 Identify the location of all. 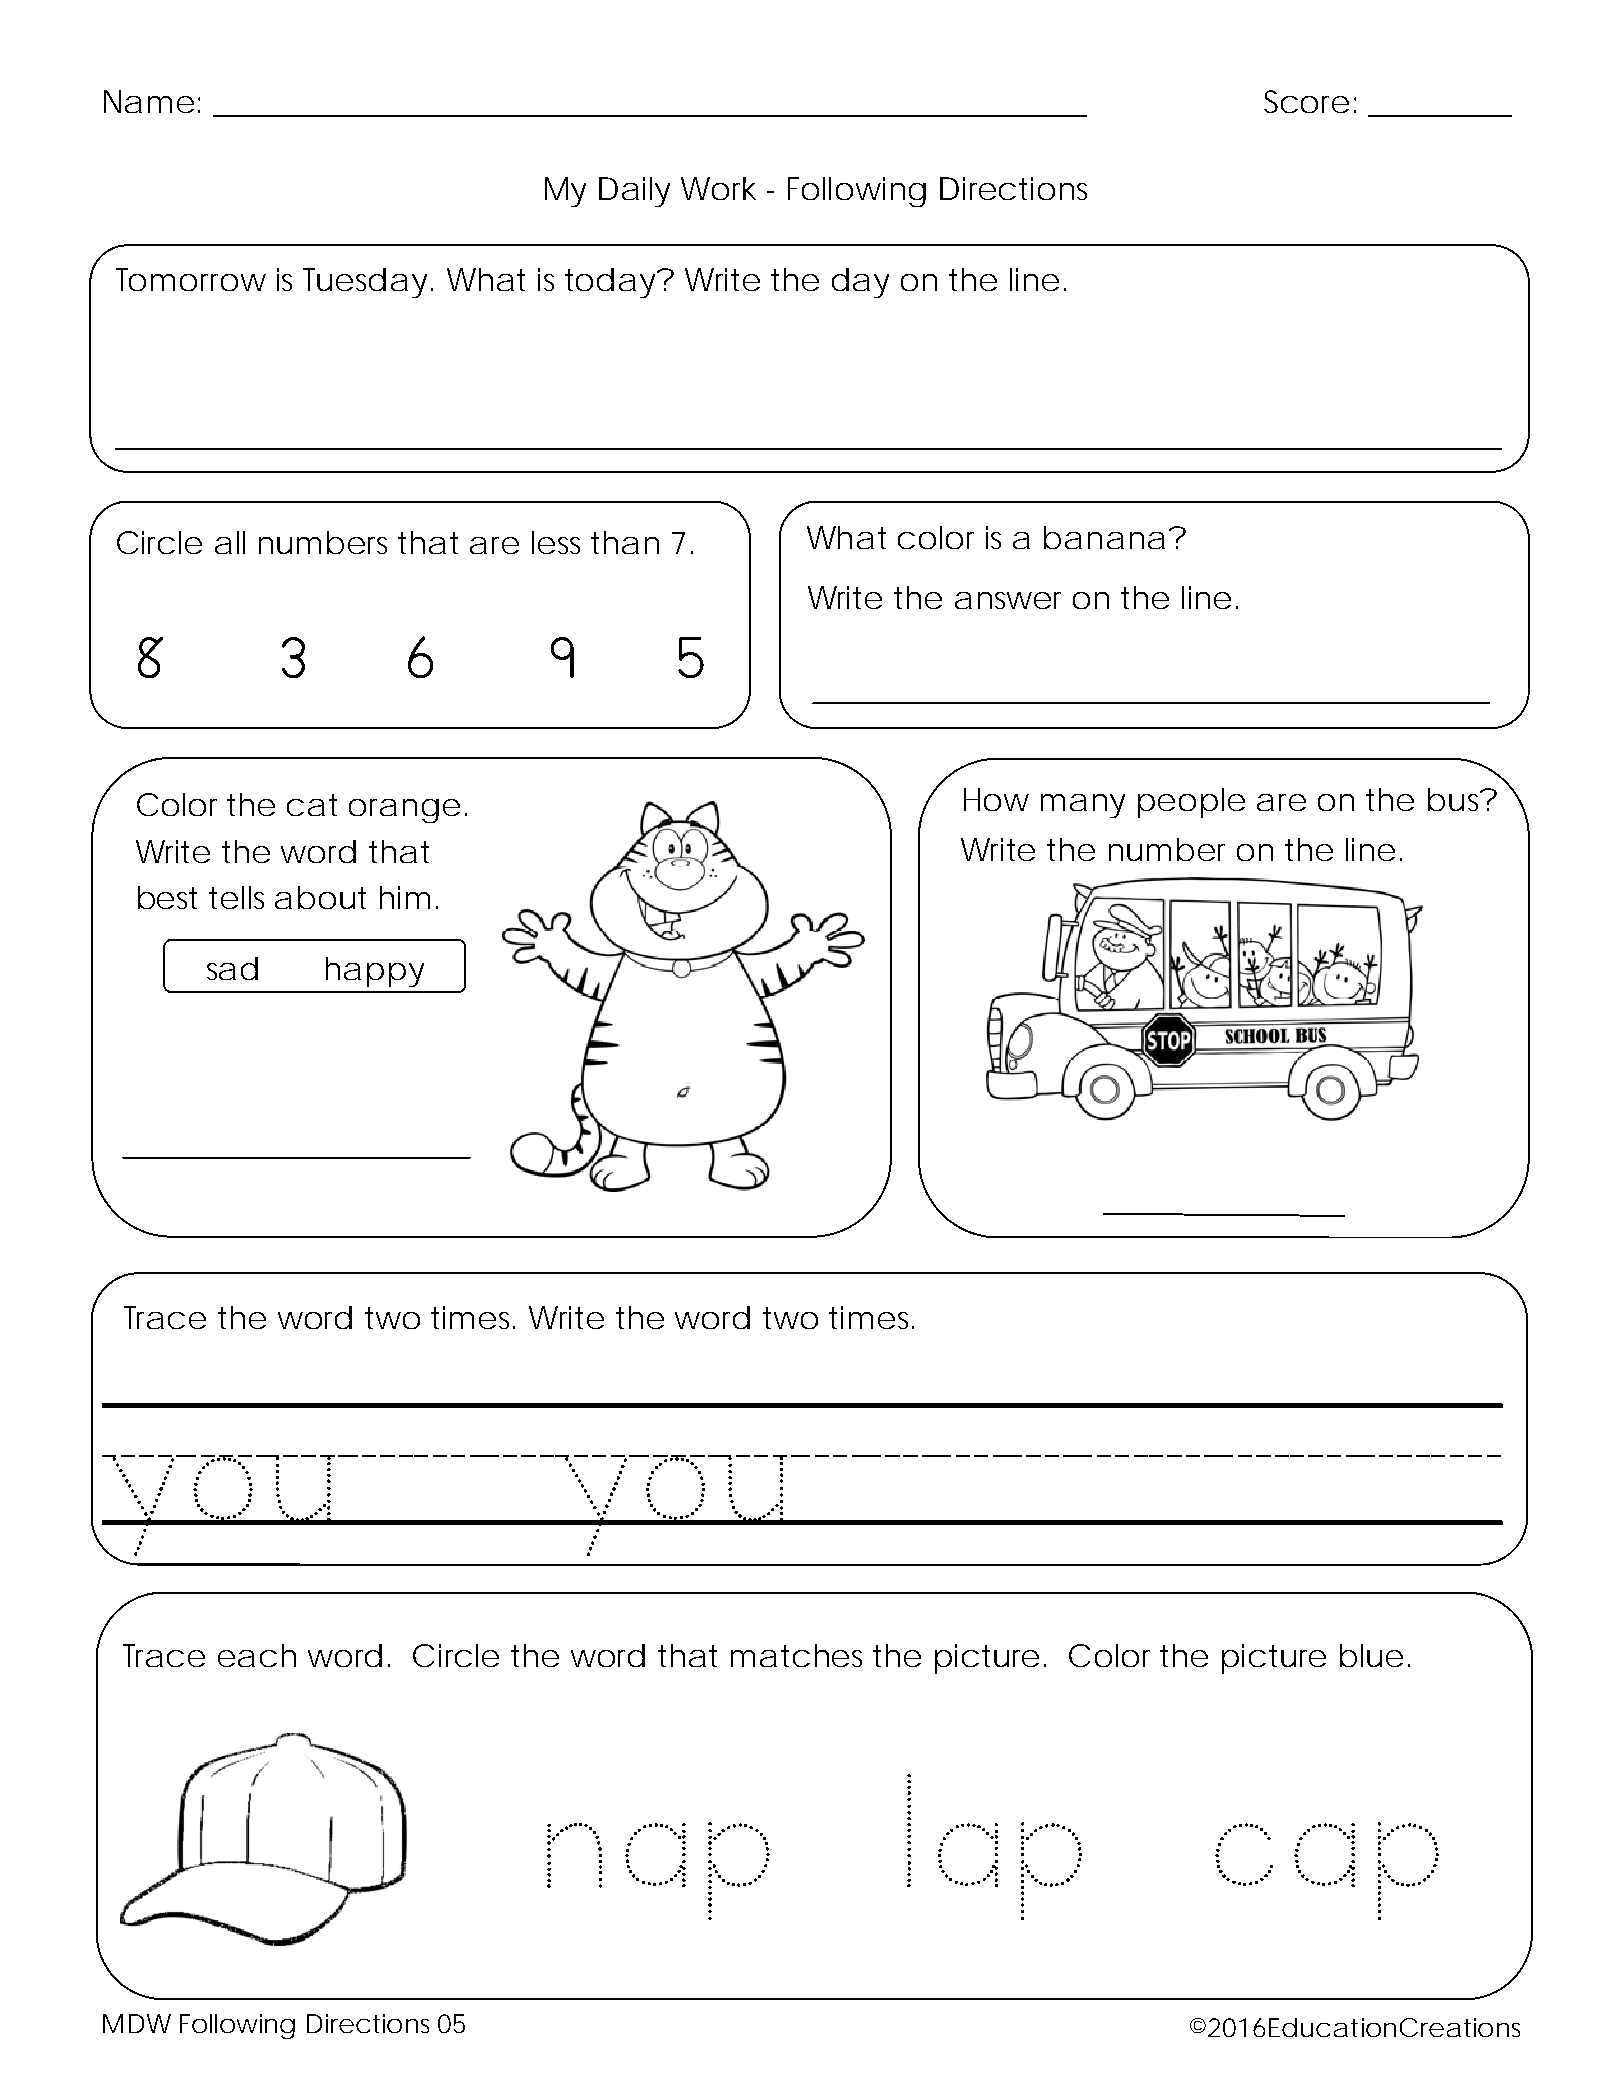
(230, 542).
